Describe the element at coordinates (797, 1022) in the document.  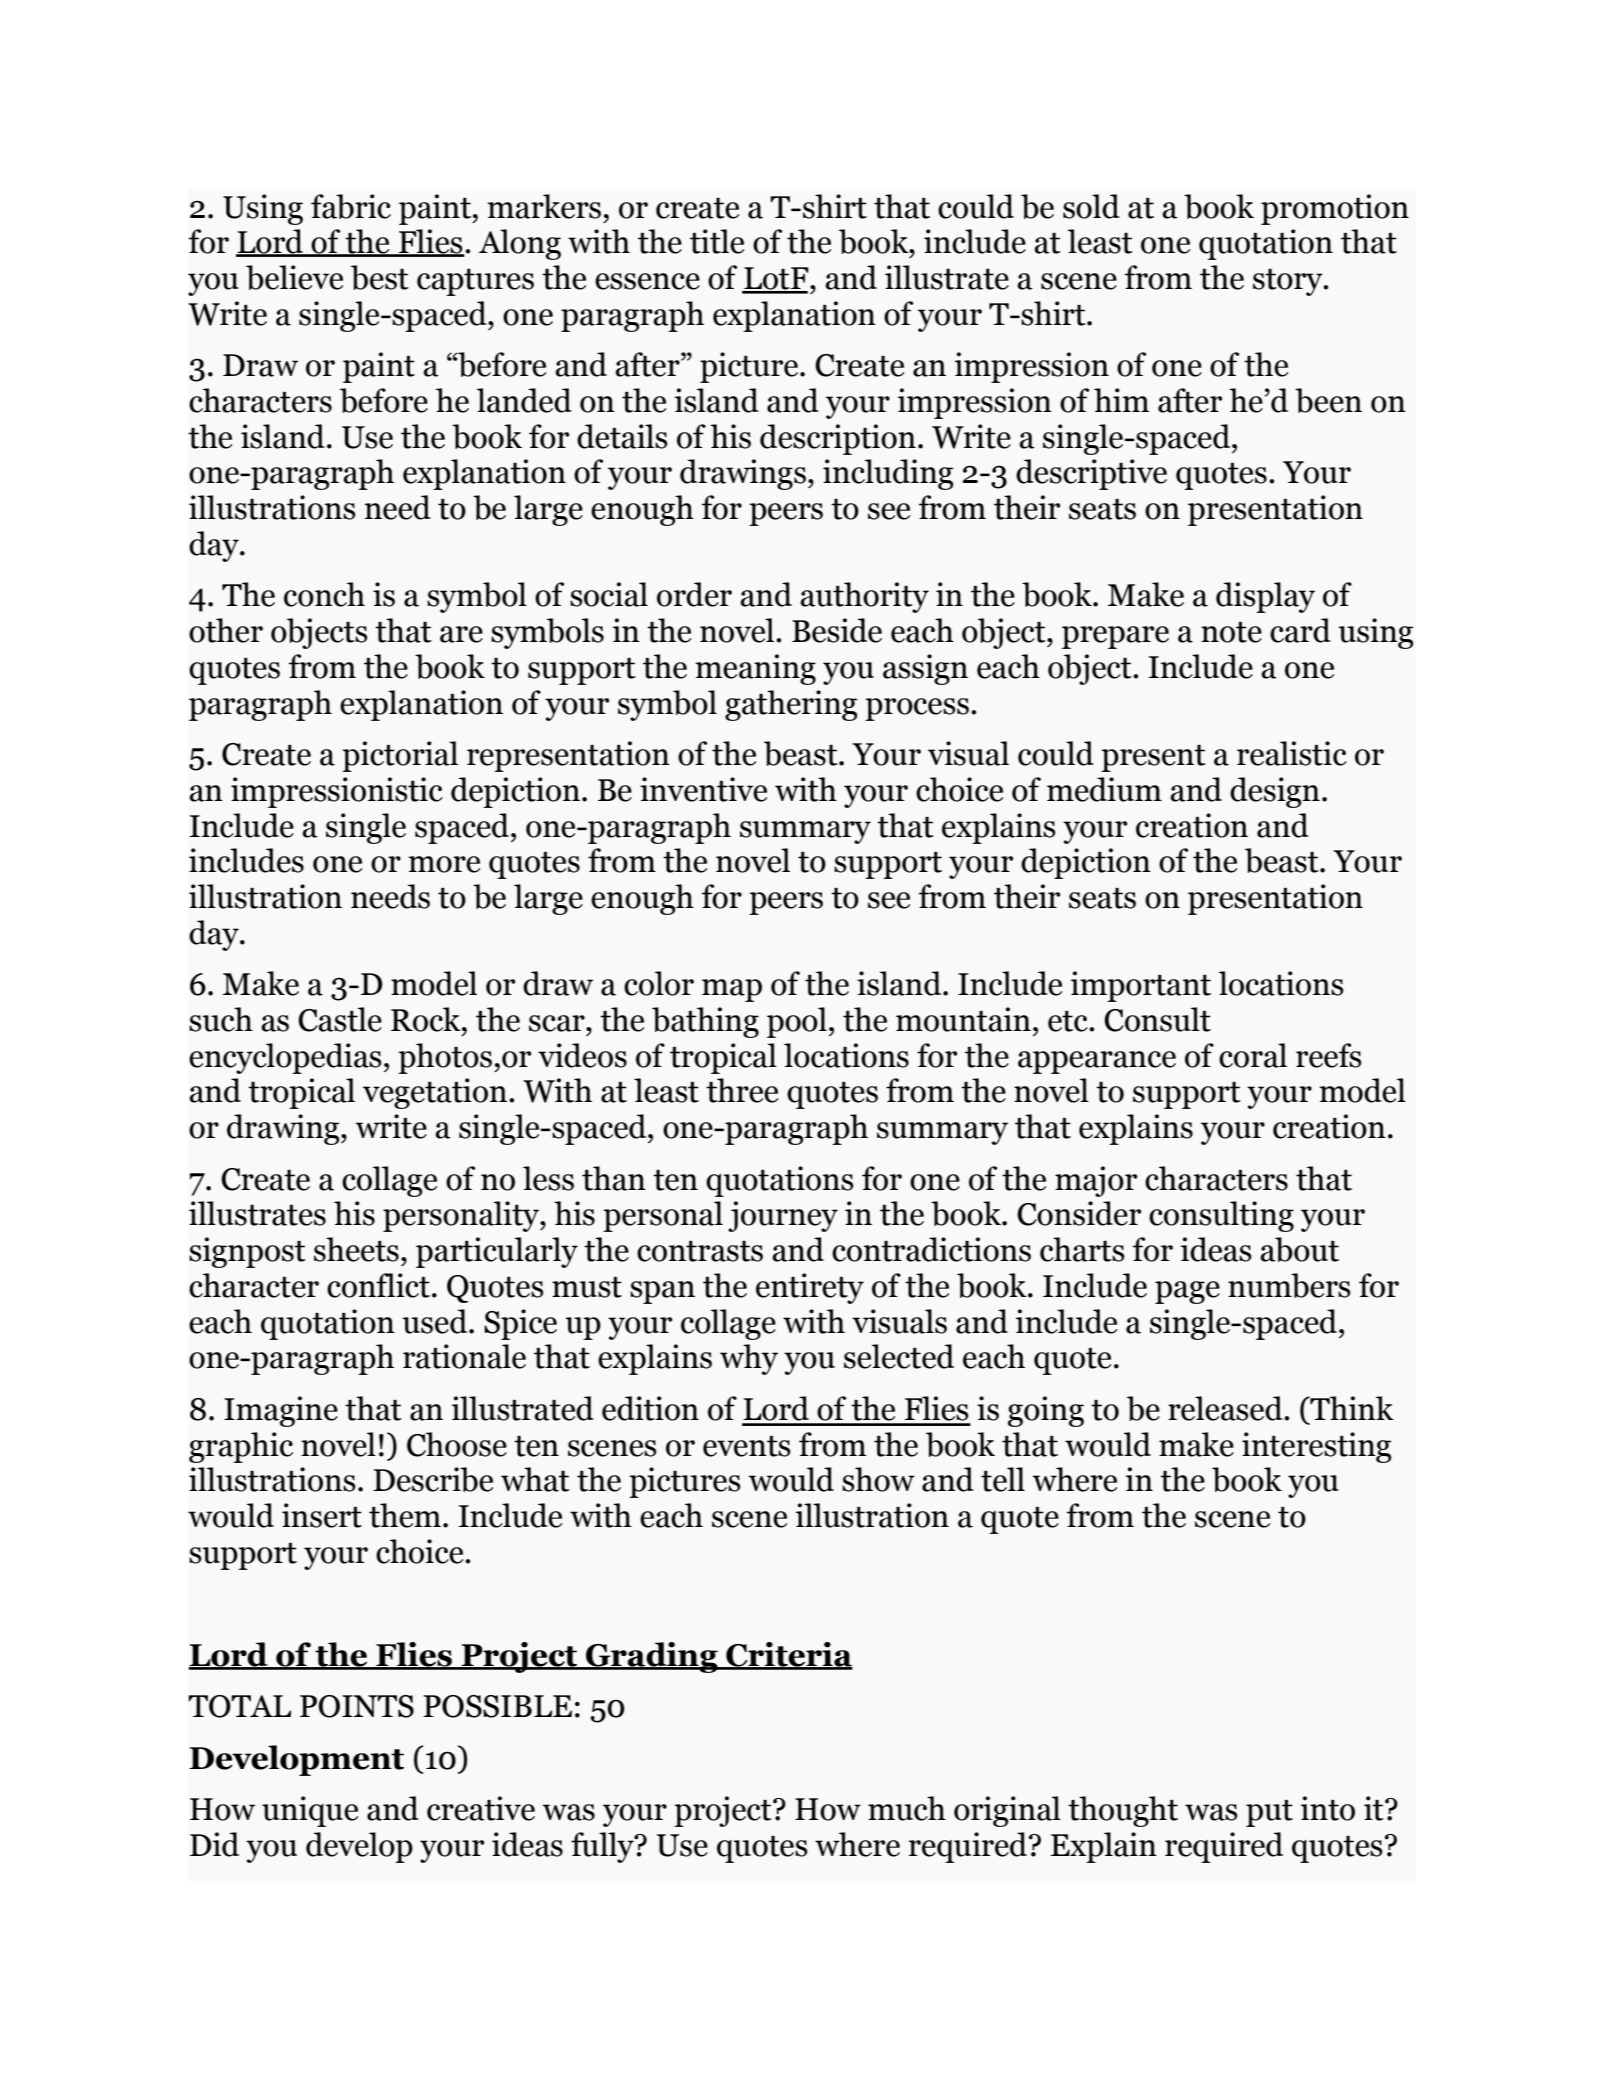
I see `pool` at that location.
